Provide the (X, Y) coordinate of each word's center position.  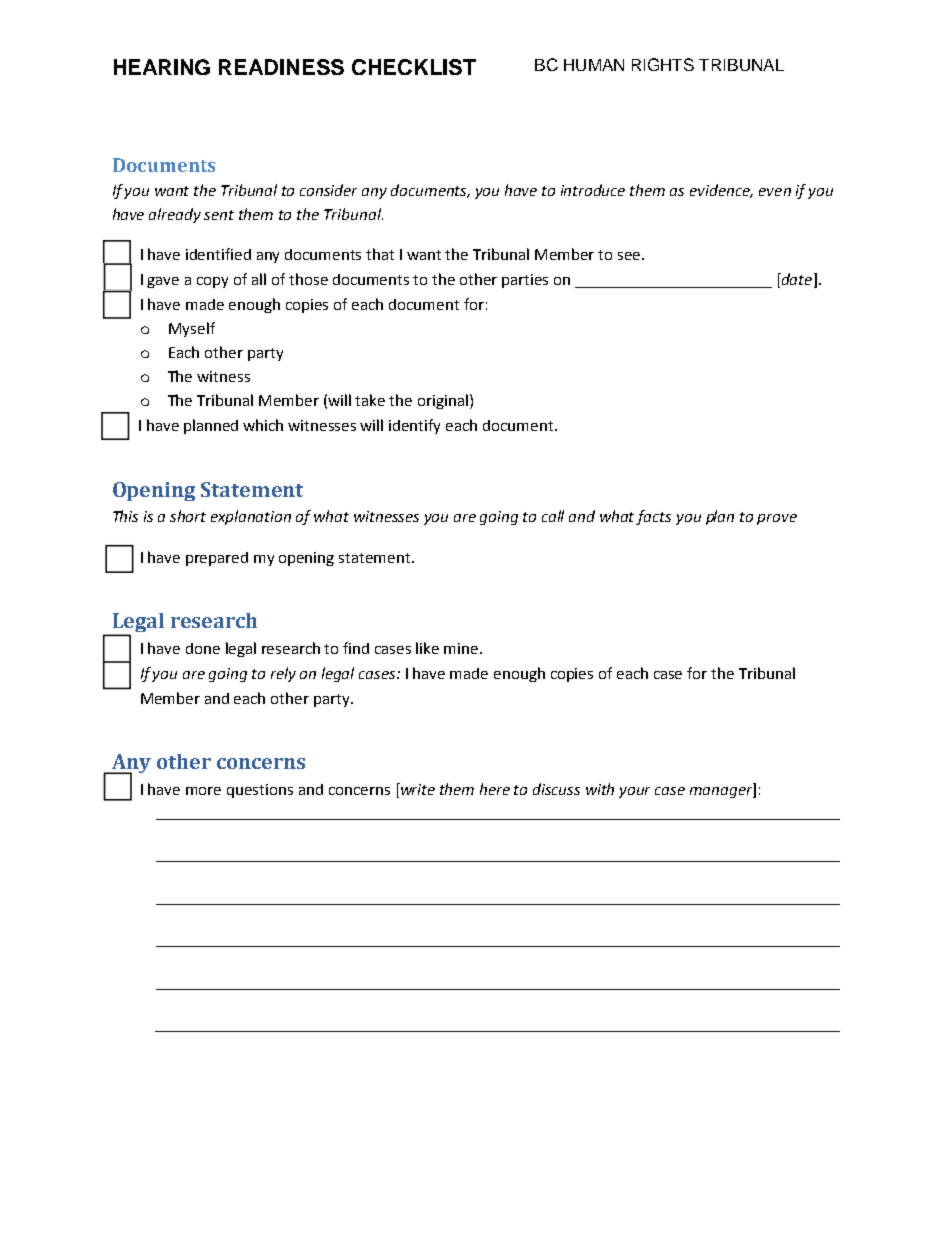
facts (653, 517)
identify (414, 426)
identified (218, 254)
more (203, 791)
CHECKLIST (414, 67)
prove (777, 519)
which (263, 425)
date (797, 280)
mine (462, 648)
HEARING (162, 67)
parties (525, 281)
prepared (217, 559)
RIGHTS (663, 64)
